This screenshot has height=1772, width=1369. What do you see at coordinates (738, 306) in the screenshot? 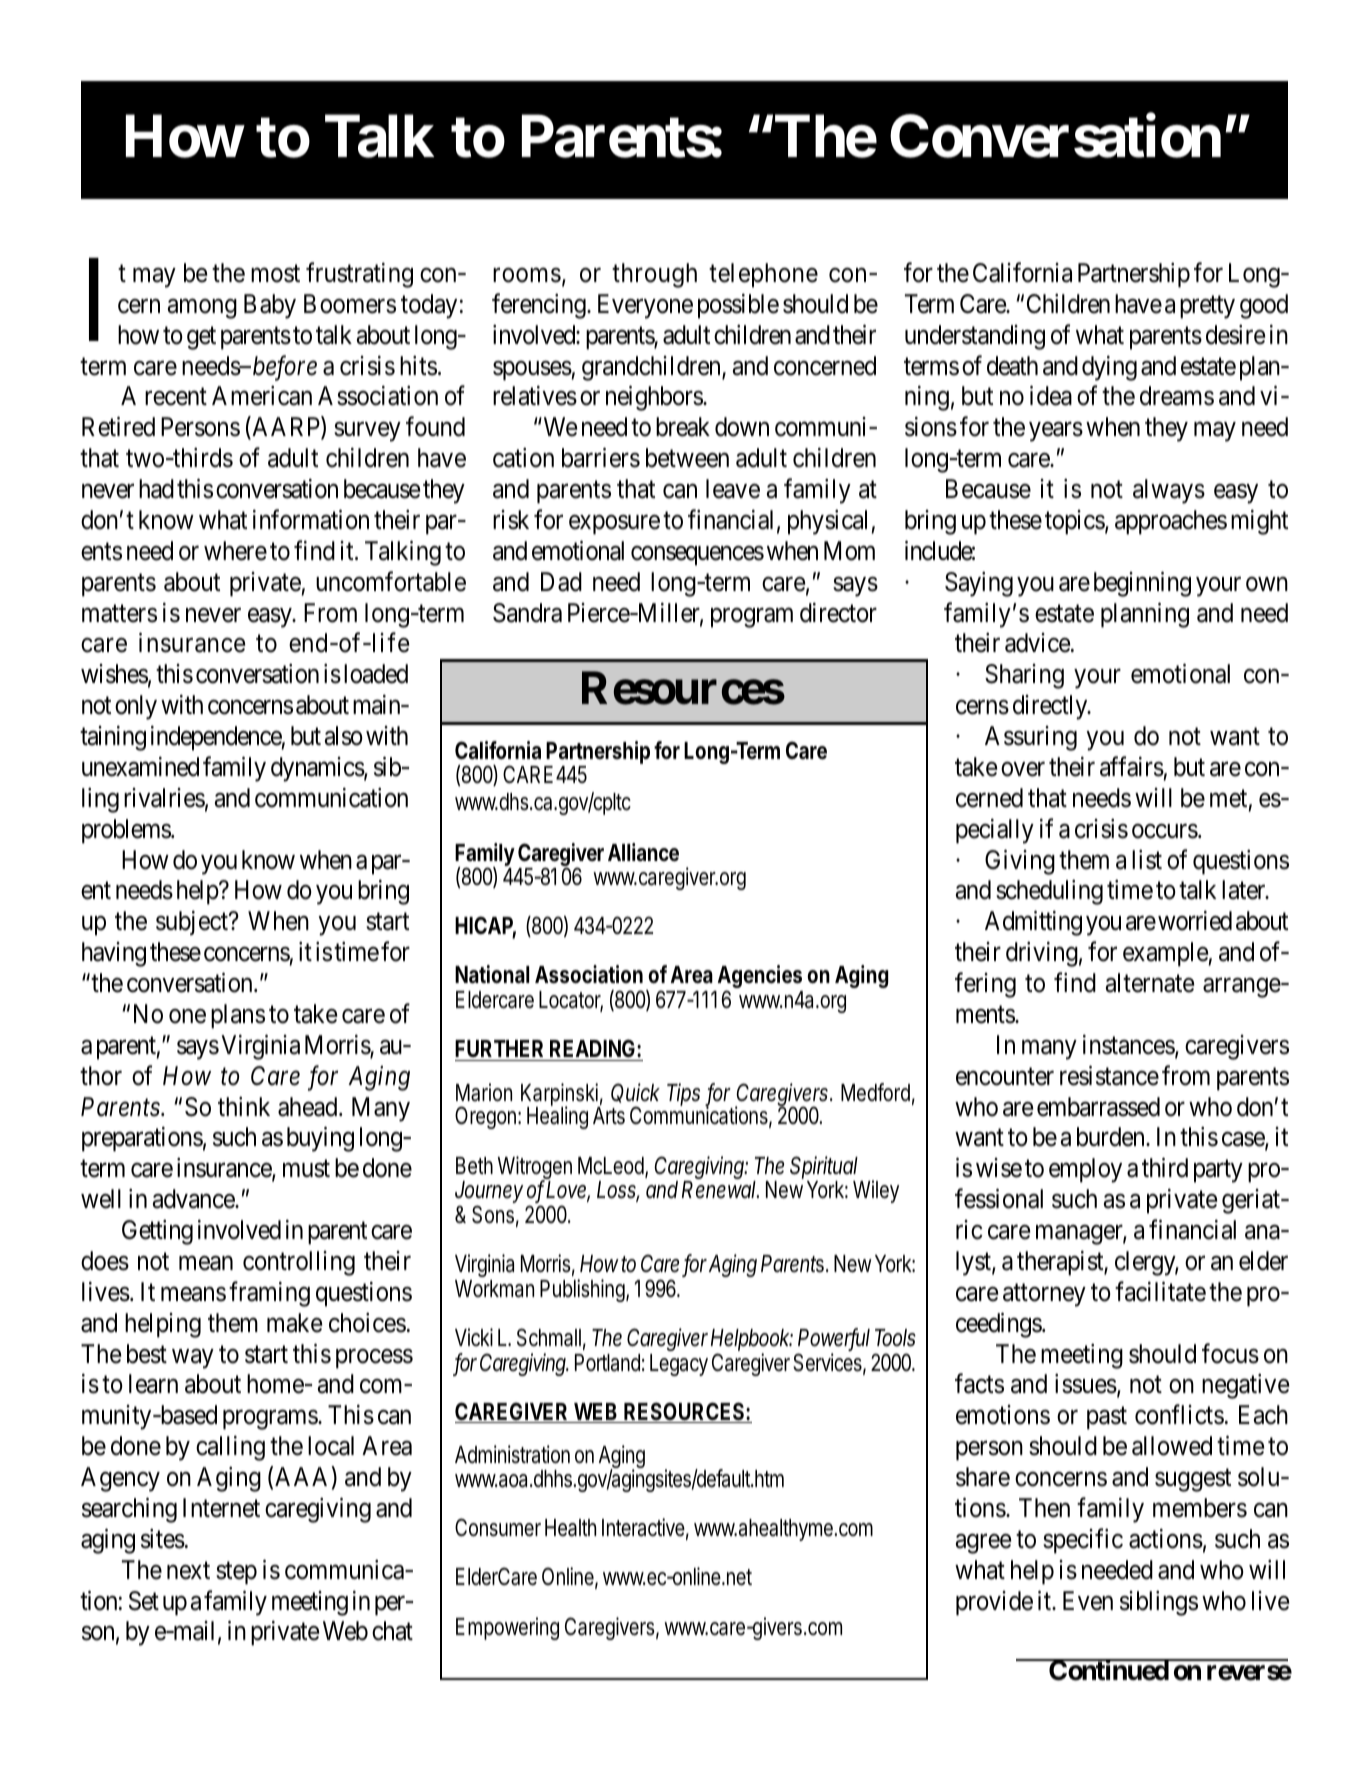
I see `possible` at bounding box center [738, 306].
